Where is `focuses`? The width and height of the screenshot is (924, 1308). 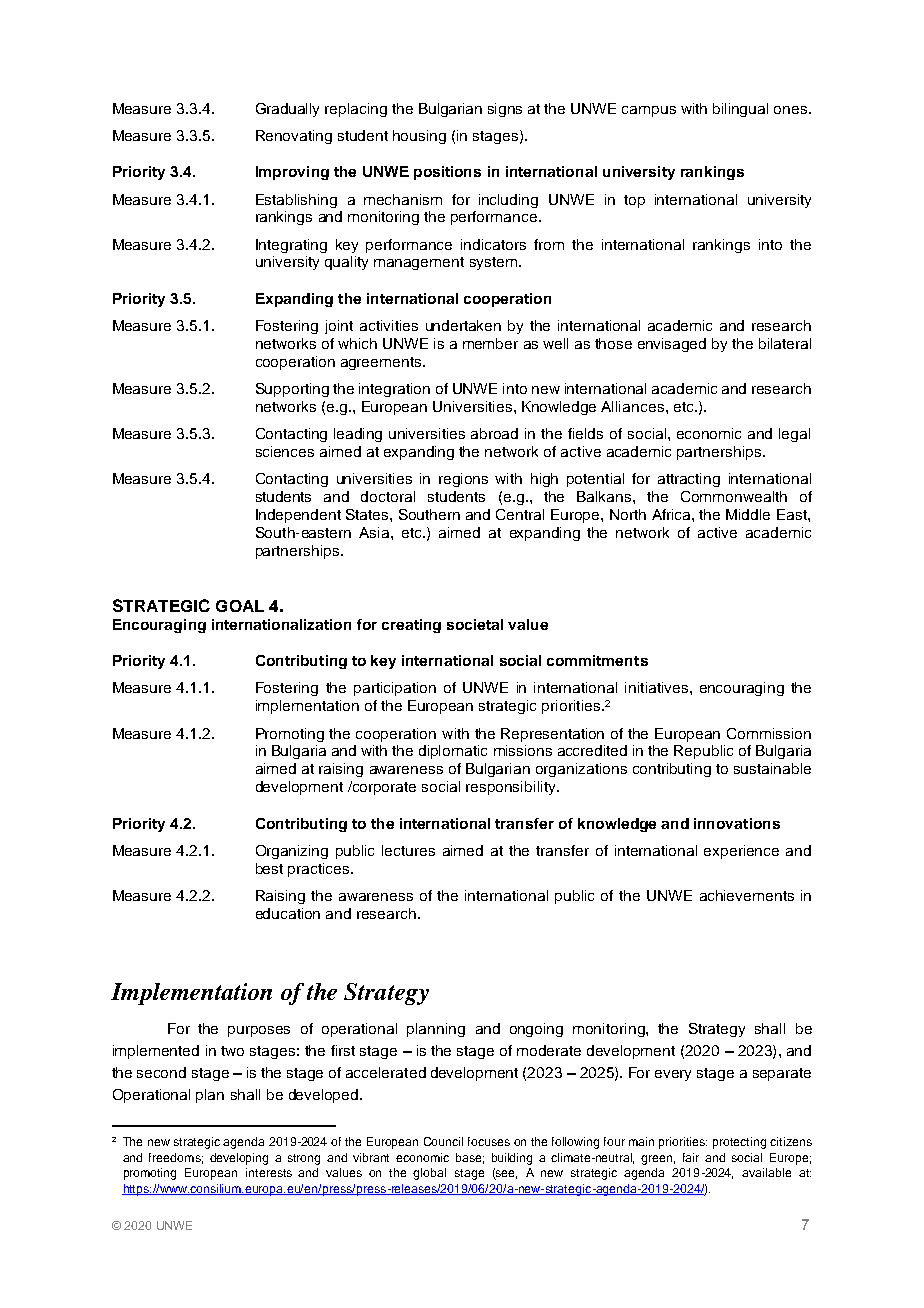
focuses is located at coordinates (489, 1141).
